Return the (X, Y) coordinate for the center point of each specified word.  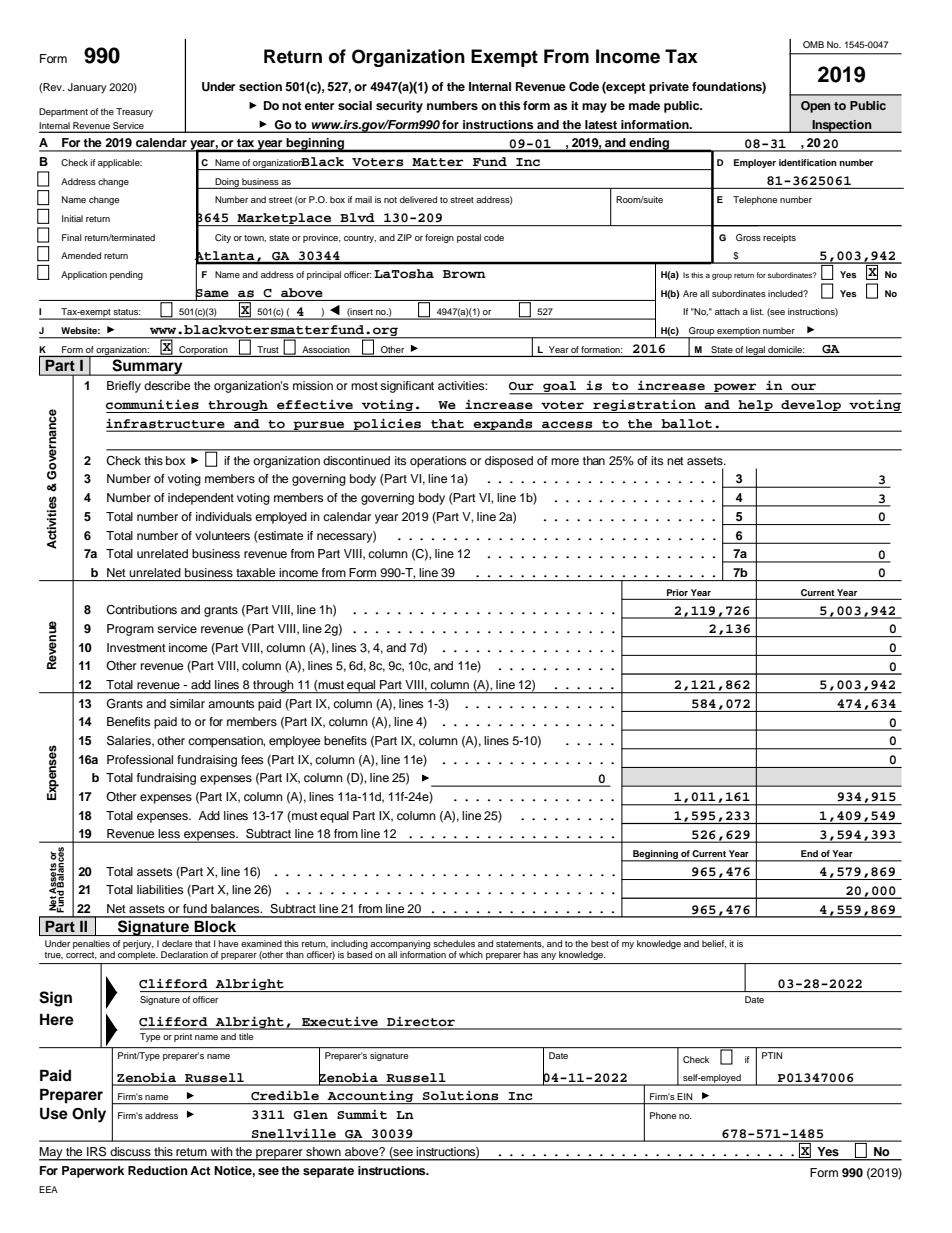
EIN (684, 1096)
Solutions (460, 1095)
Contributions (141, 610)
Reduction (158, 1170)
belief (714, 944)
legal (755, 351)
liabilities (160, 889)
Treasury (134, 112)
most (364, 386)
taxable (255, 572)
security (399, 107)
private (669, 88)
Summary (147, 367)
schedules (454, 943)
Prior (677, 592)
